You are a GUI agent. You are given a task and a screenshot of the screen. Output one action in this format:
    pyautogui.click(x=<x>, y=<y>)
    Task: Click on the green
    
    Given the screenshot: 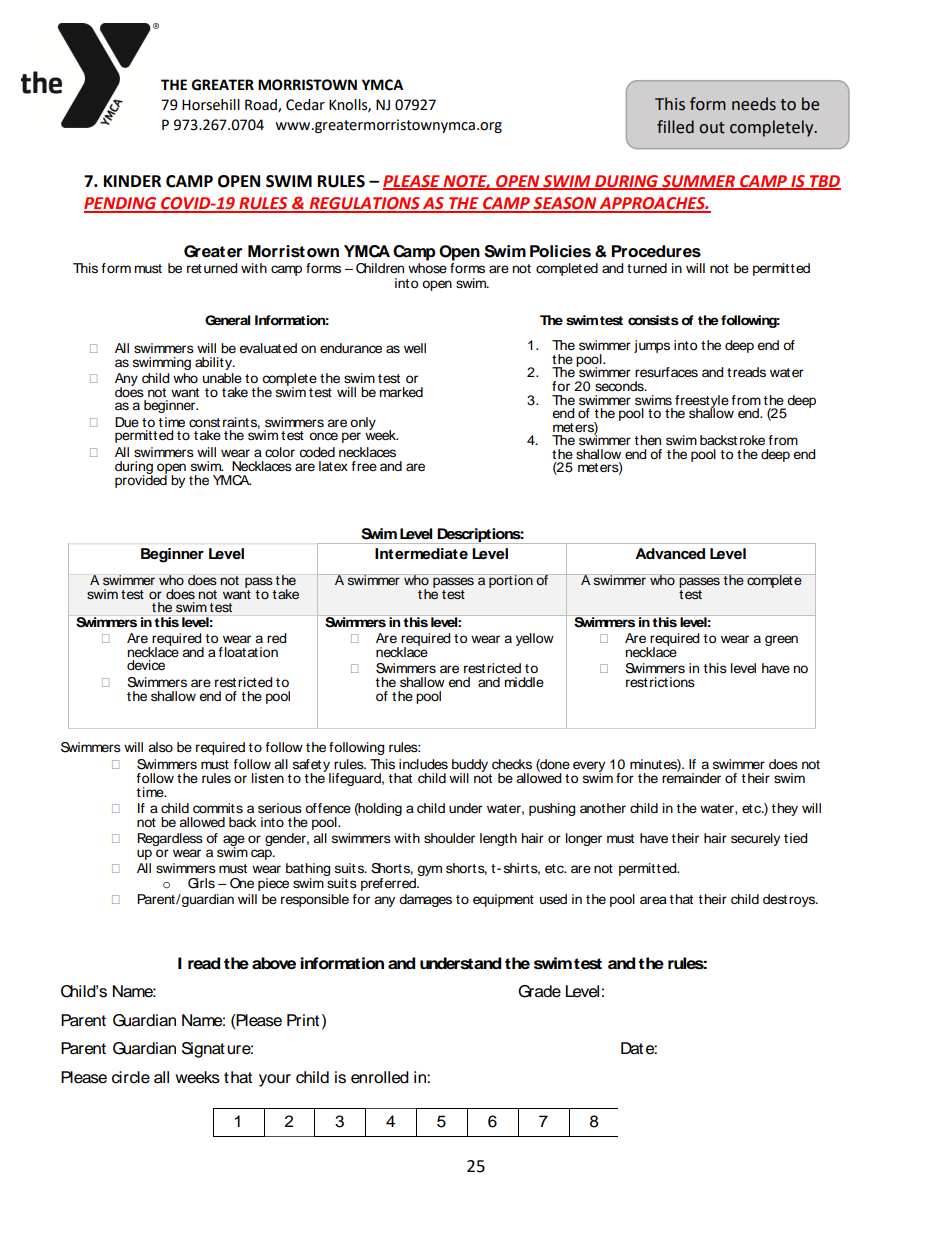 What is the action you would take?
    pyautogui.click(x=781, y=640)
